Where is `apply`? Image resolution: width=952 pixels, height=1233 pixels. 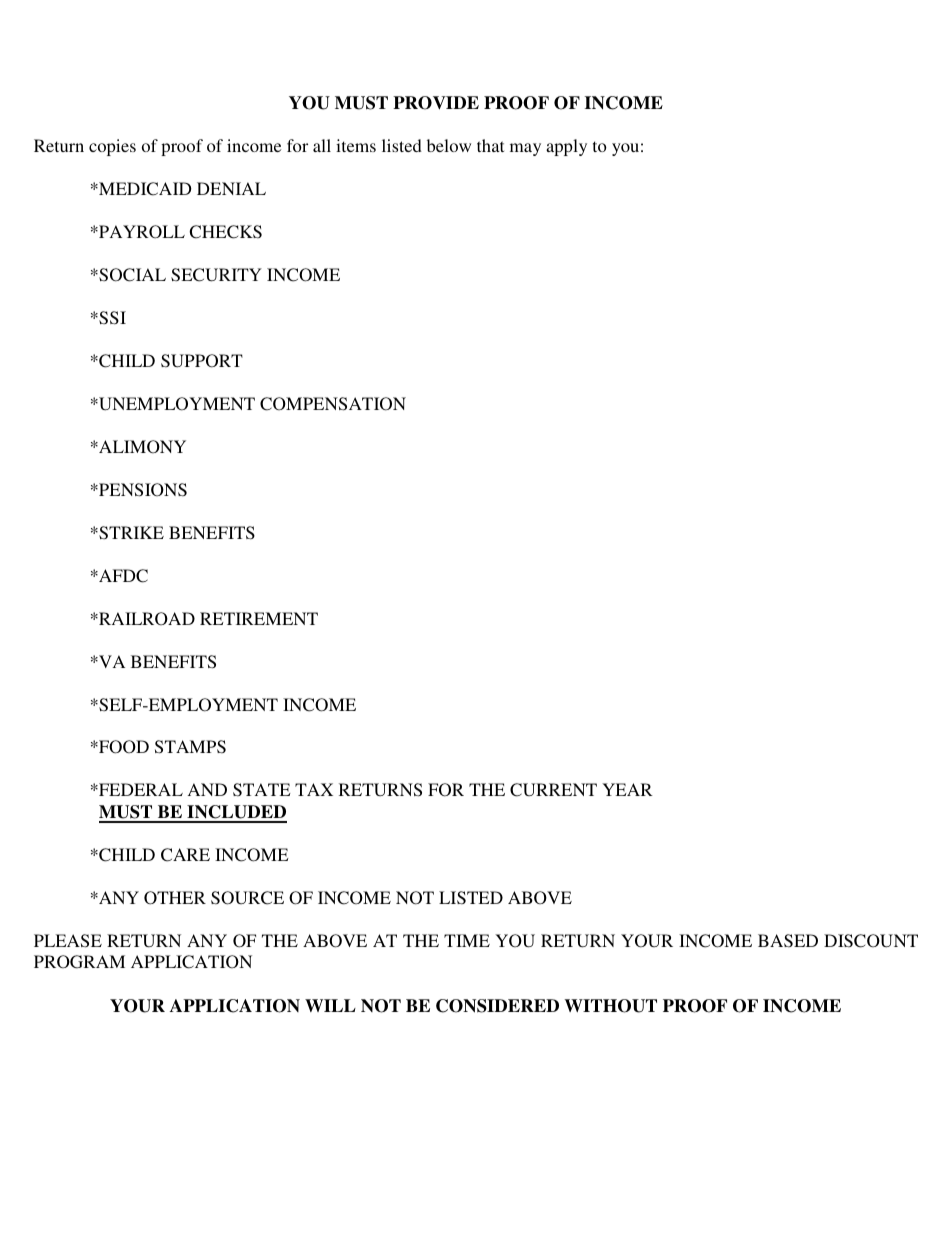 apply is located at coordinates (566, 147).
